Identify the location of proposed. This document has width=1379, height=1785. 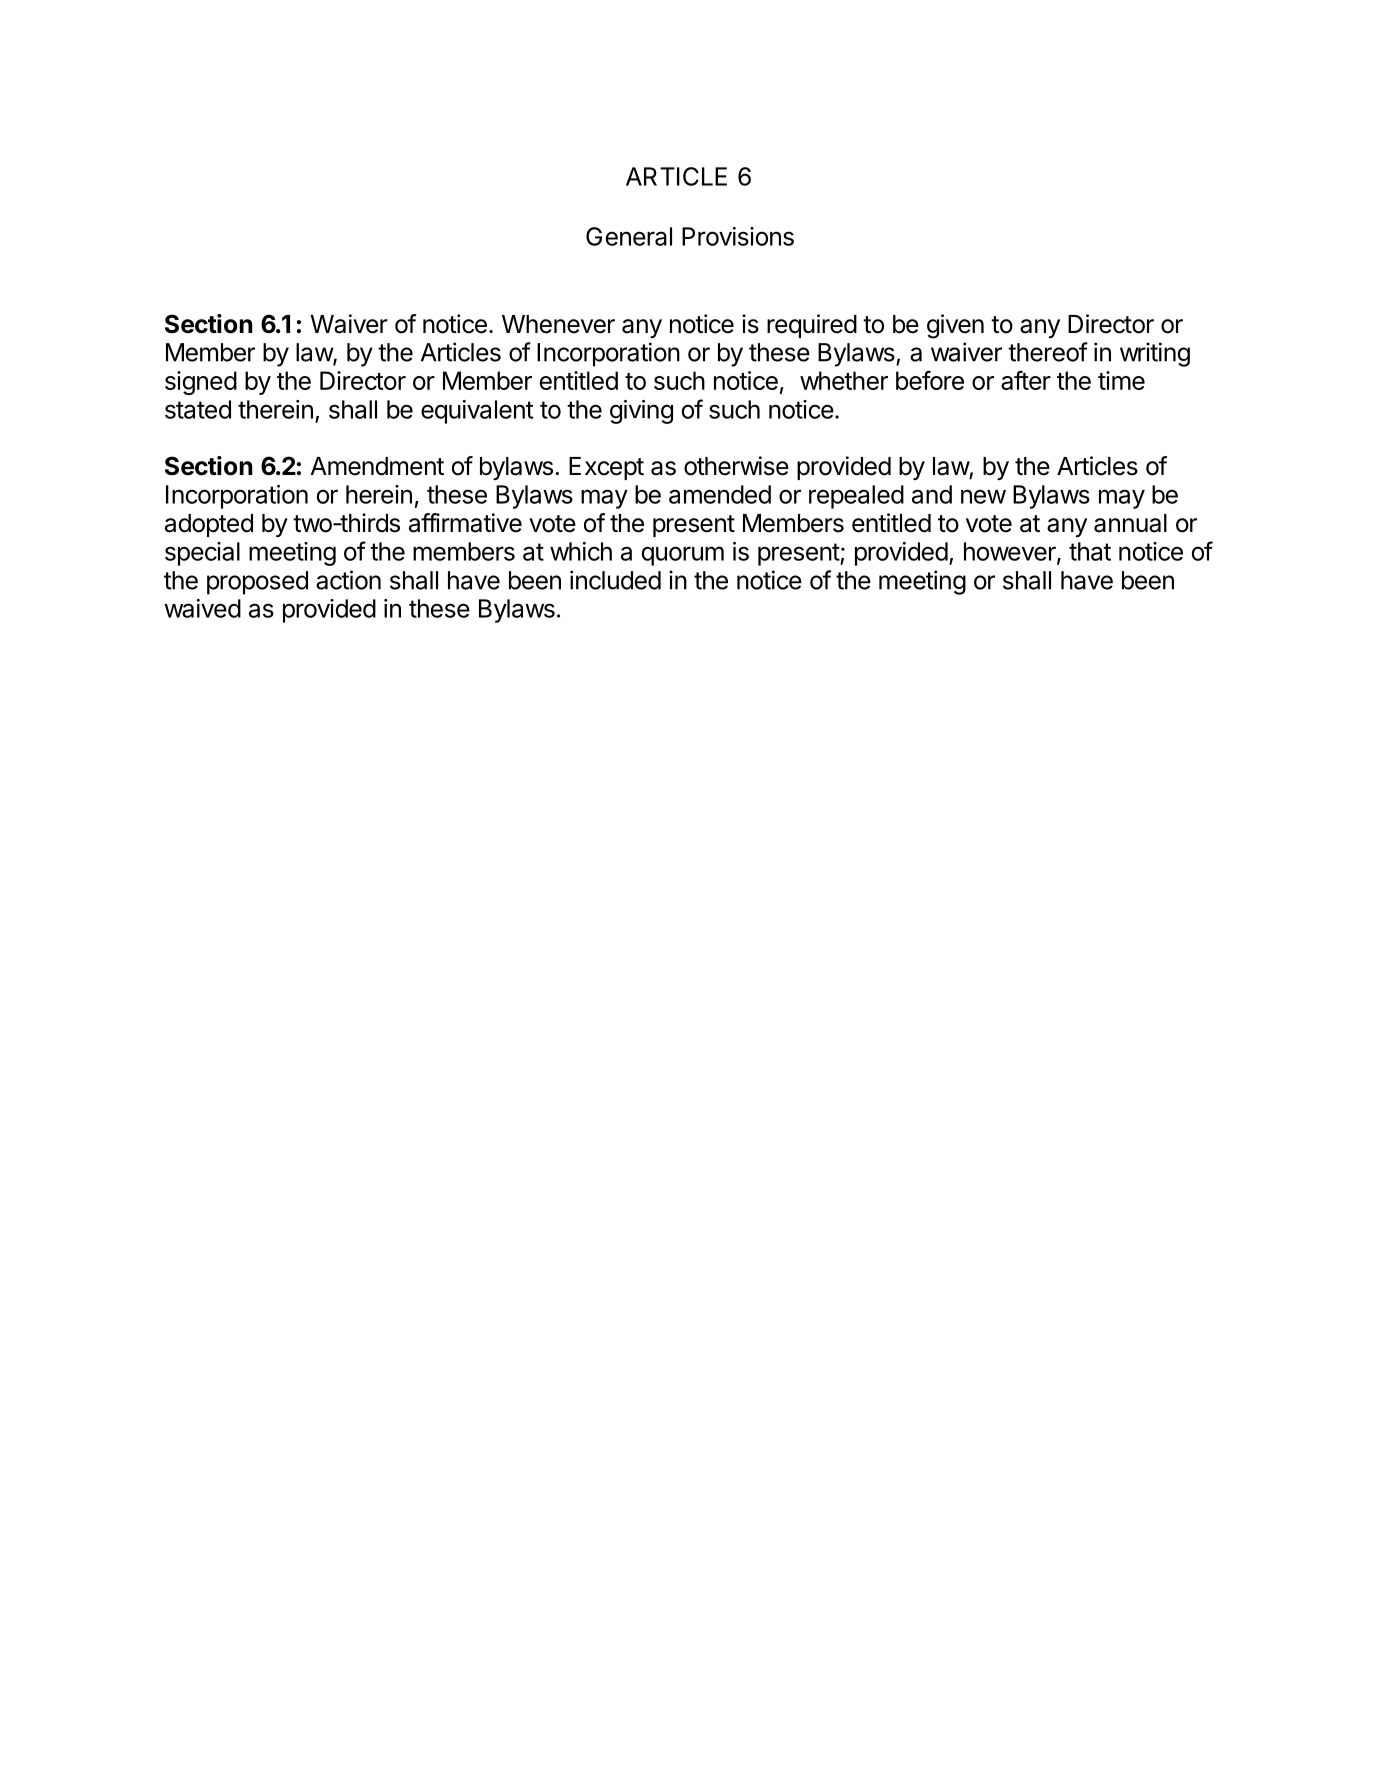
(257, 583).
